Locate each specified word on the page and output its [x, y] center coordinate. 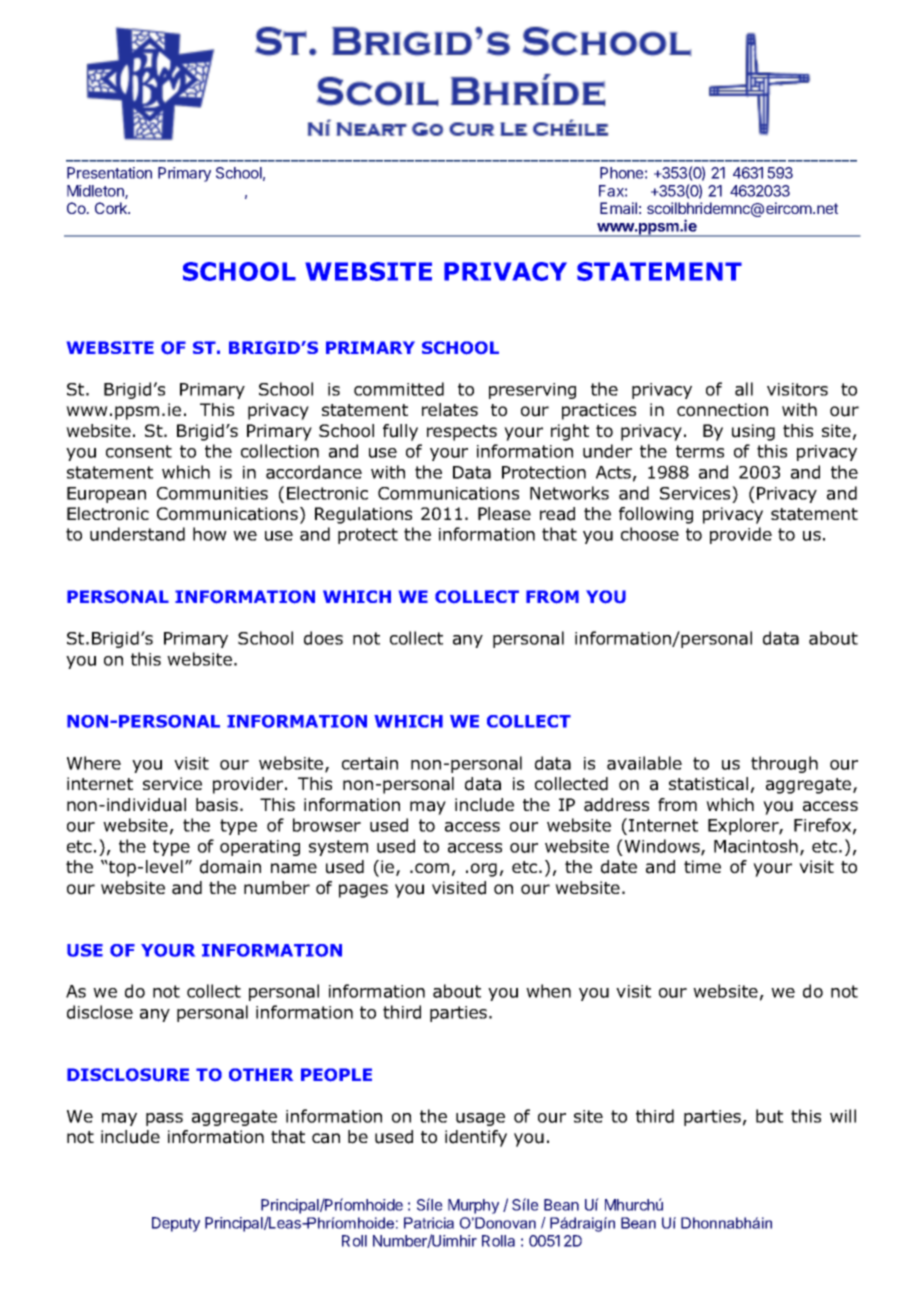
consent [139, 451]
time [702, 866]
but [769, 1116]
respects [462, 433]
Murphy [473, 1206]
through [784, 764]
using [753, 432]
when [548, 991]
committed [399, 389]
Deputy [176, 1224]
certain [370, 763]
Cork [112, 208]
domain [230, 867]
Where [94, 763]
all [744, 389]
